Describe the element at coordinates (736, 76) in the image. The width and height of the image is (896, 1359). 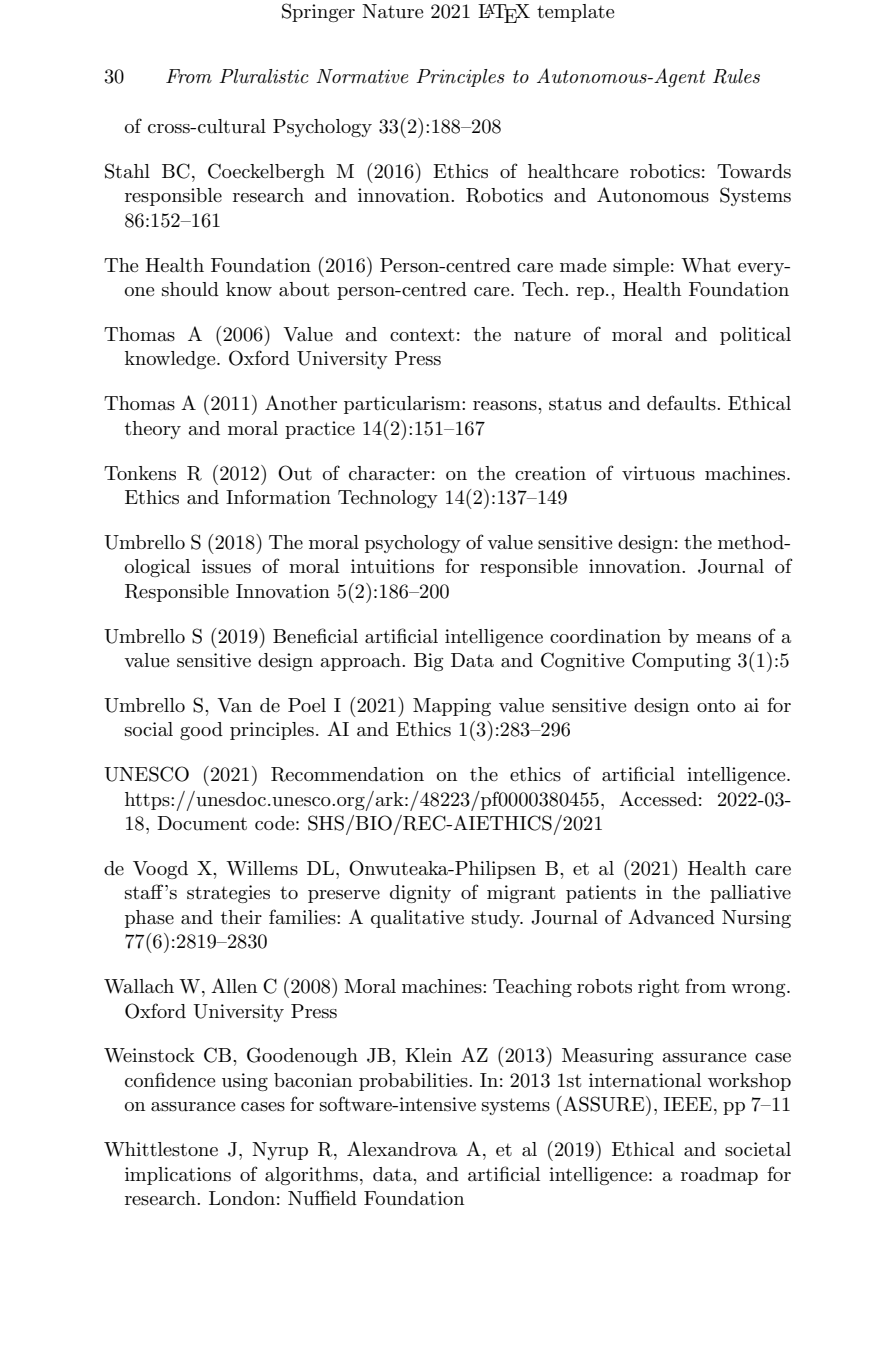
I see `Rules` at that location.
